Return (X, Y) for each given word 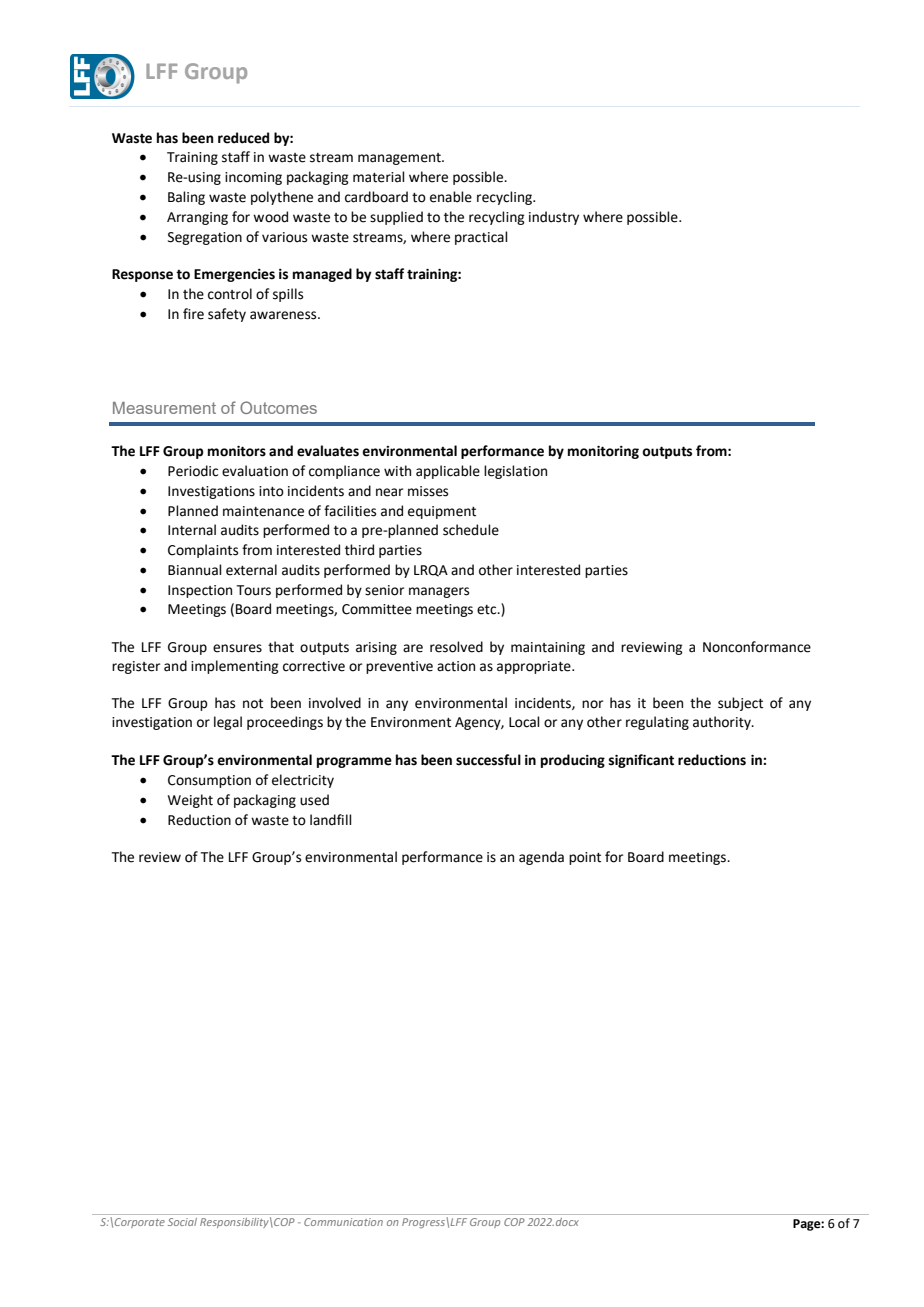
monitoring (603, 452)
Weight (190, 801)
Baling (186, 198)
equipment (442, 512)
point (585, 858)
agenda (541, 858)
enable (451, 197)
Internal (192, 530)
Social (182, 1222)
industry (554, 218)
